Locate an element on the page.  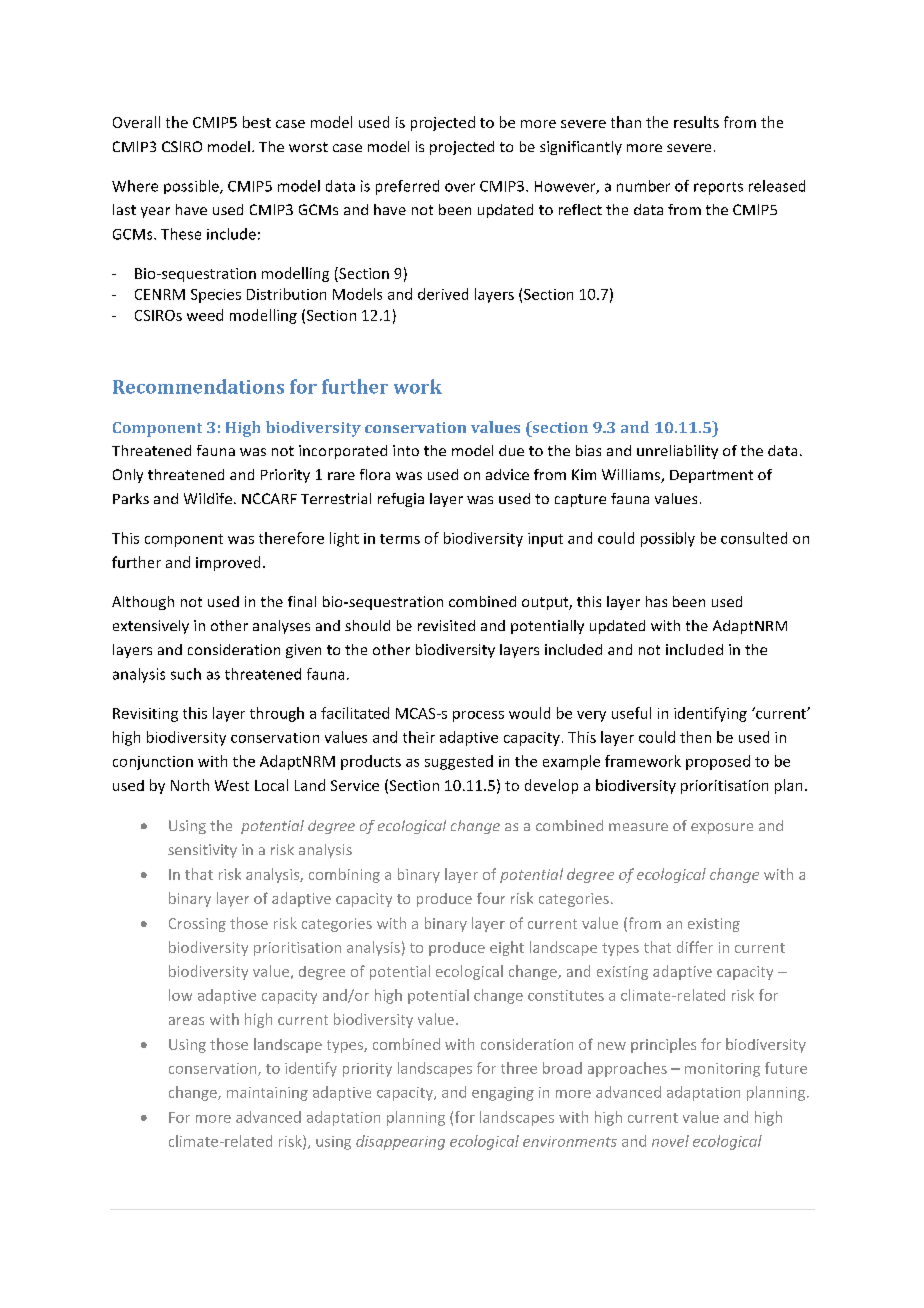
Only is located at coordinates (128, 476).
